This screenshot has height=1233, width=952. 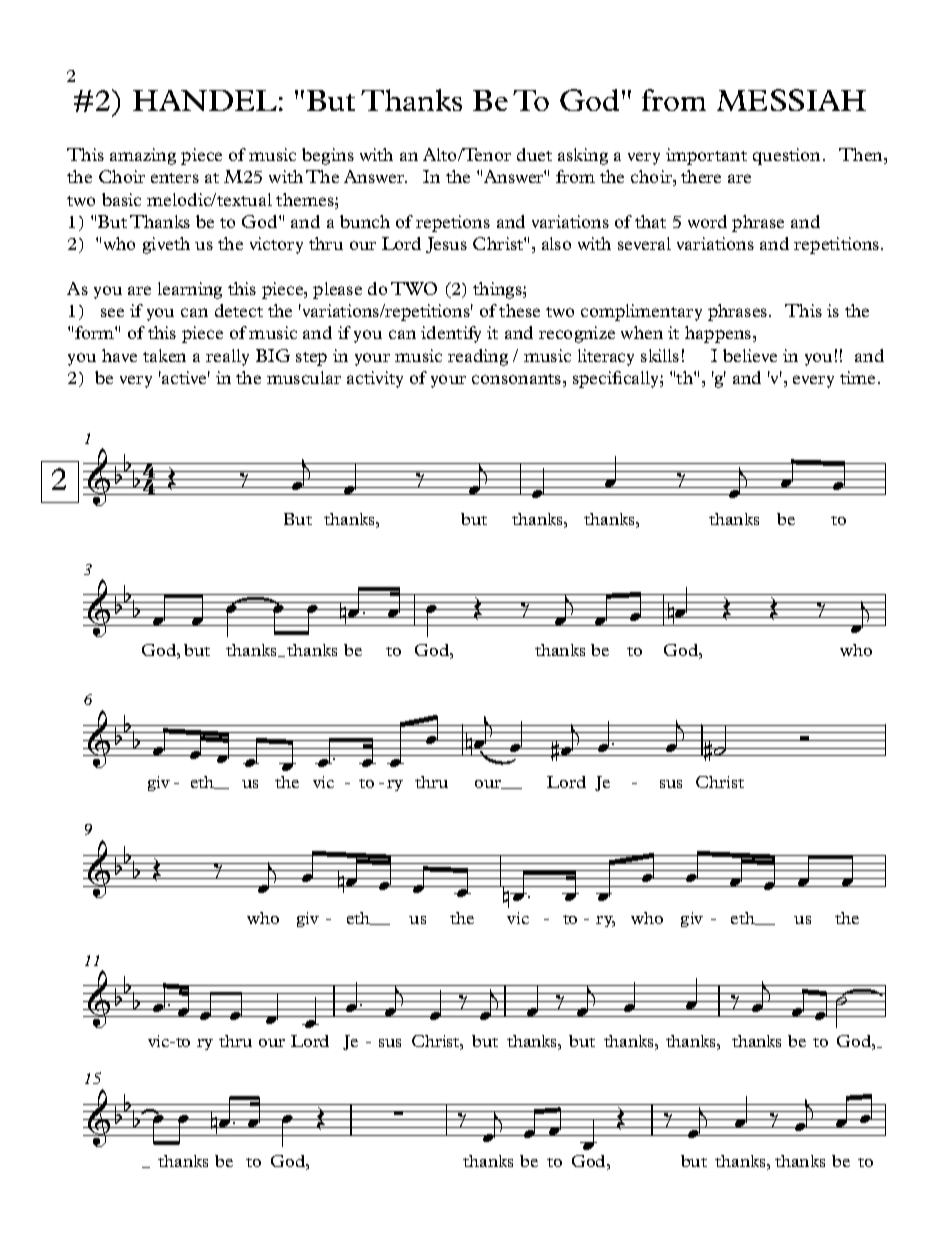 What do you see at coordinates (534, 154) in the screenshot?
I see `duet` at bounding box center [534, 154].
